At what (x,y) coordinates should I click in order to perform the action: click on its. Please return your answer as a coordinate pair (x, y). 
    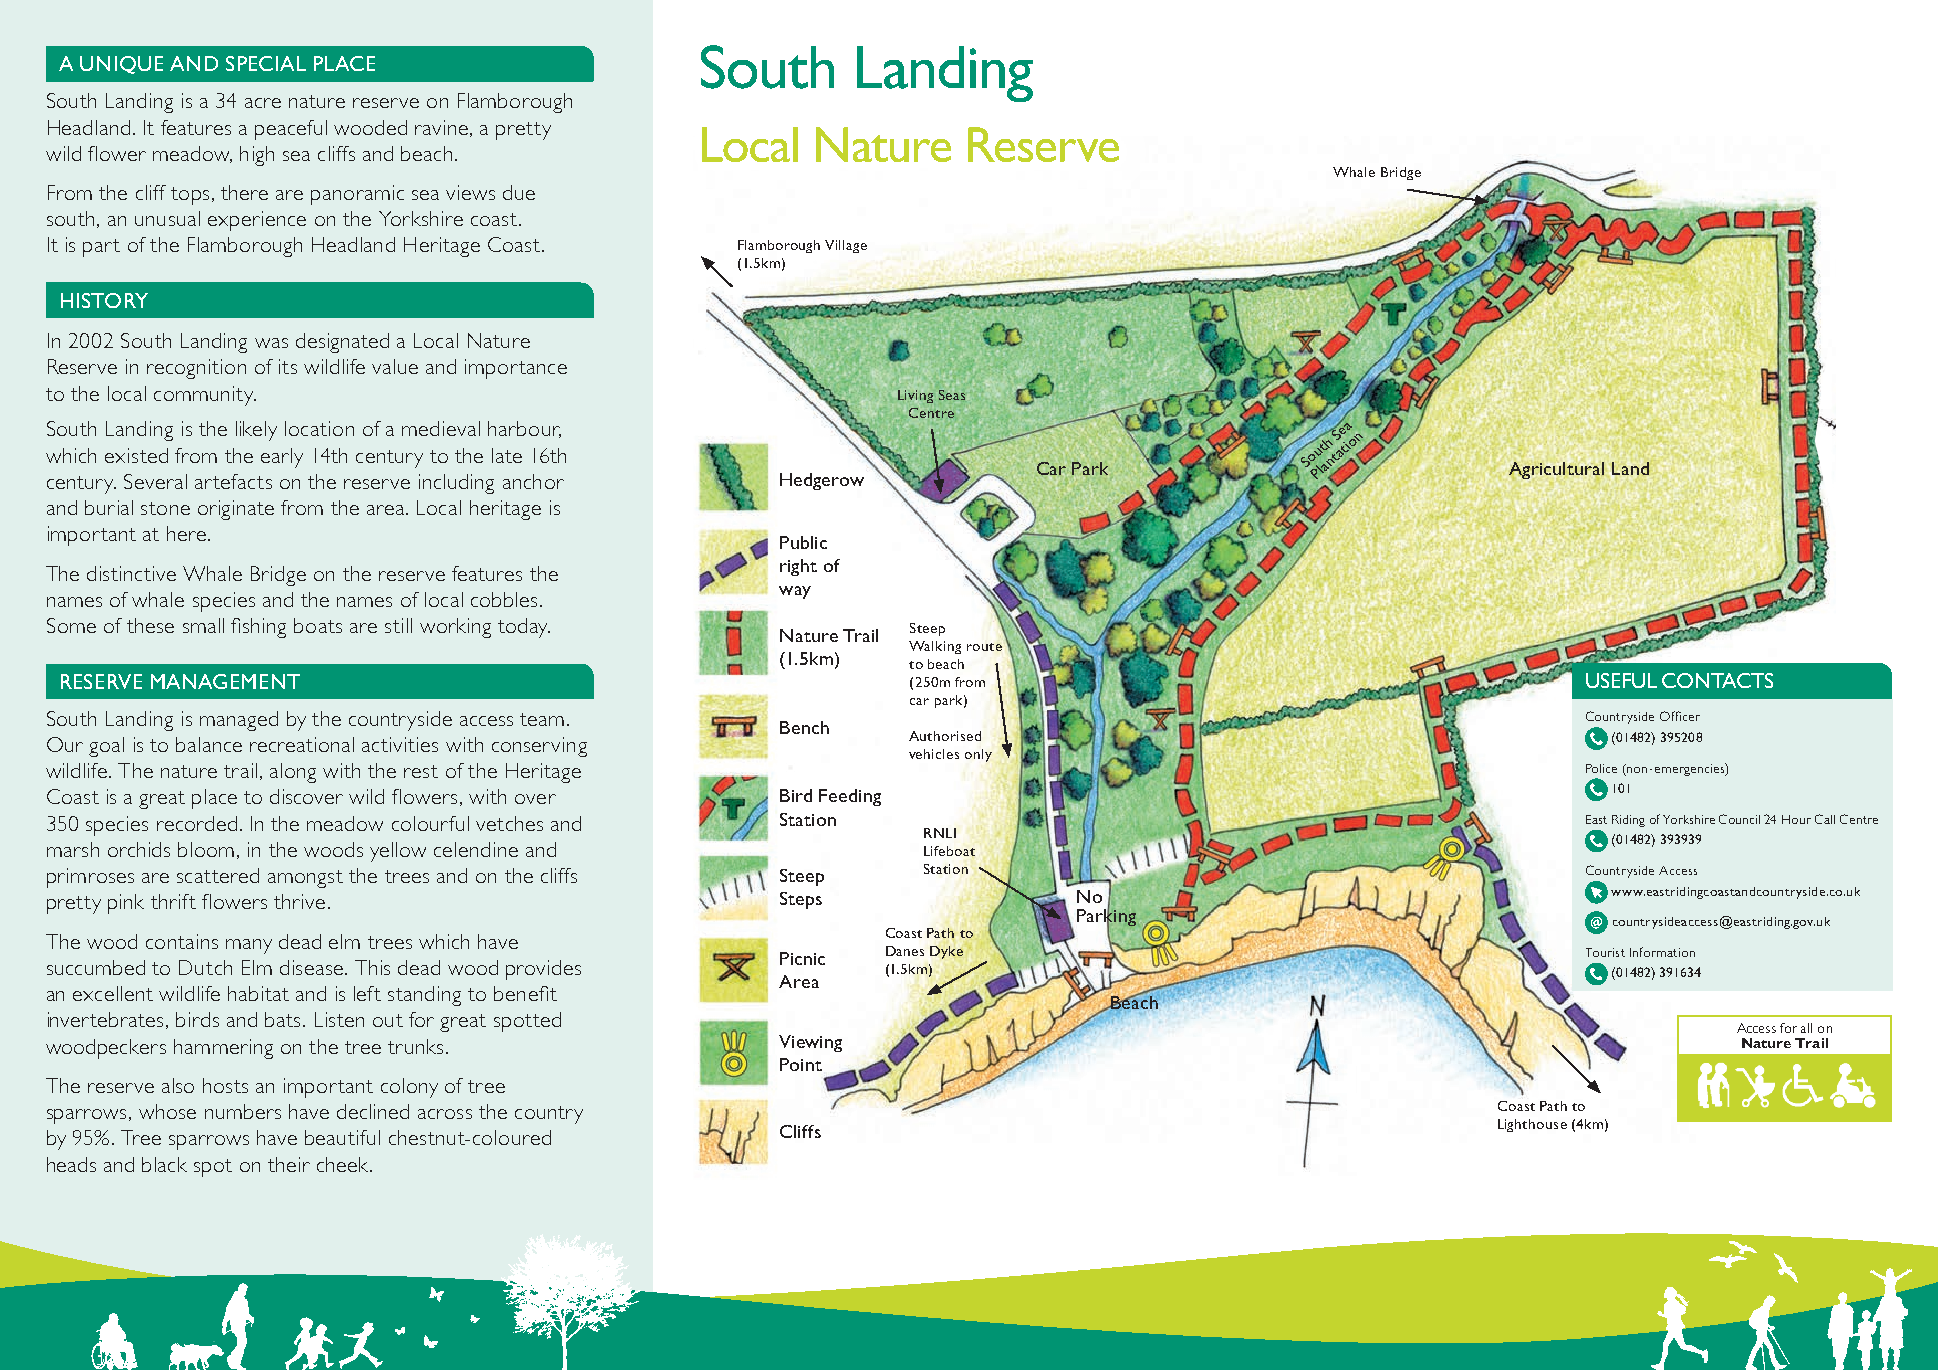
    Looking at the image, I should click on (288, 366).
